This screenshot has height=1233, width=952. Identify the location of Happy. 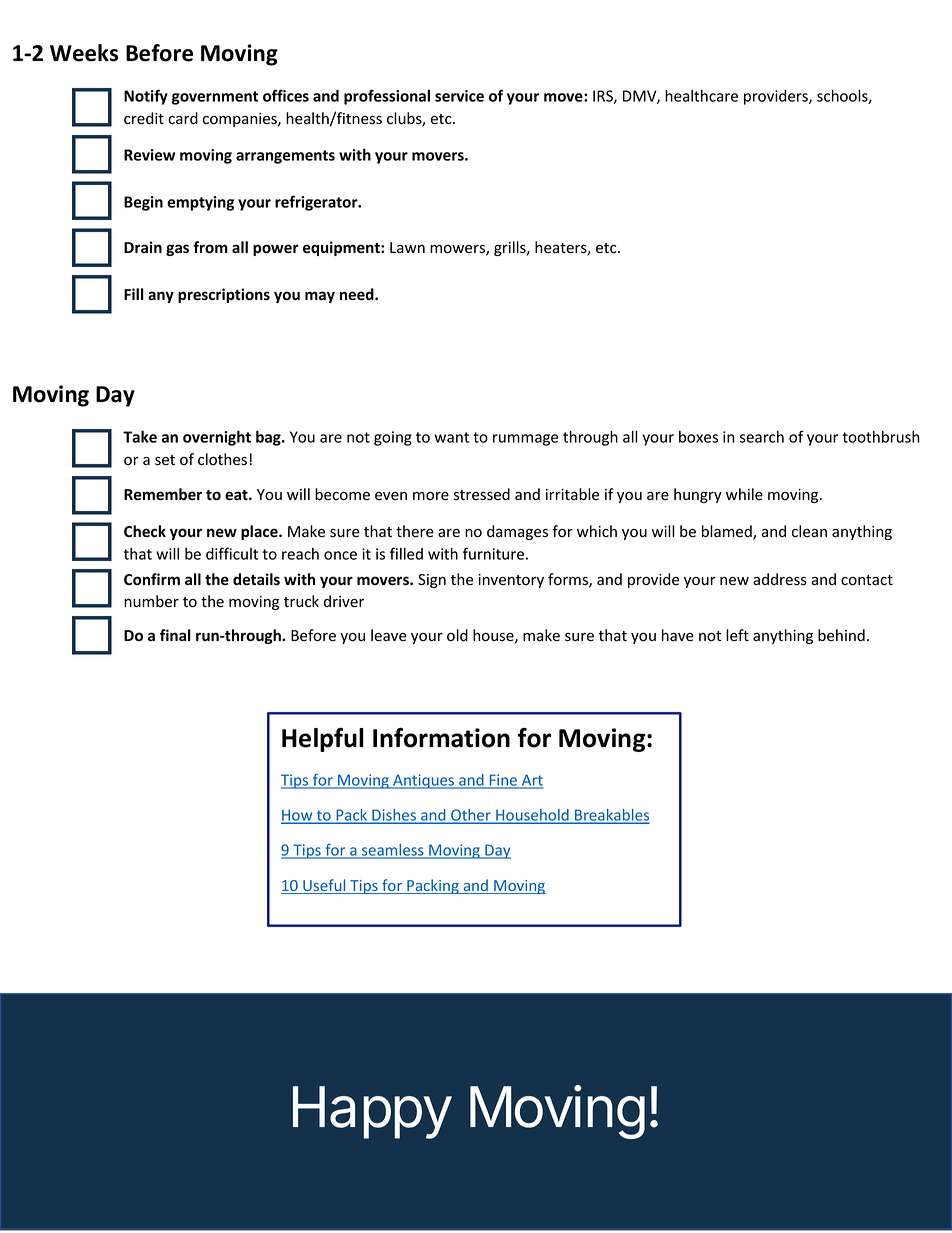
(372, 1112).
